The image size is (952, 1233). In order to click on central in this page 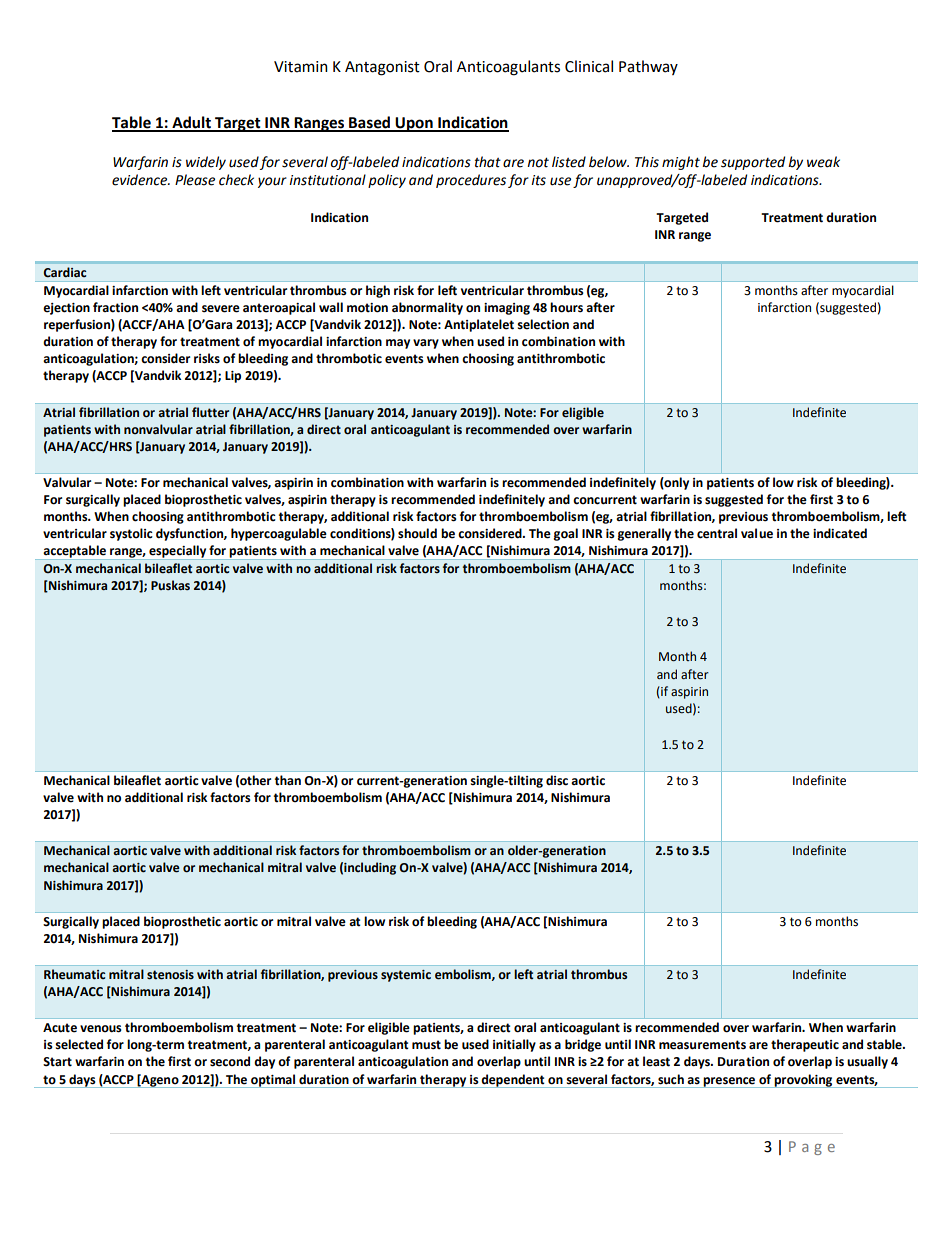, I will do `click(717, 533)`.
